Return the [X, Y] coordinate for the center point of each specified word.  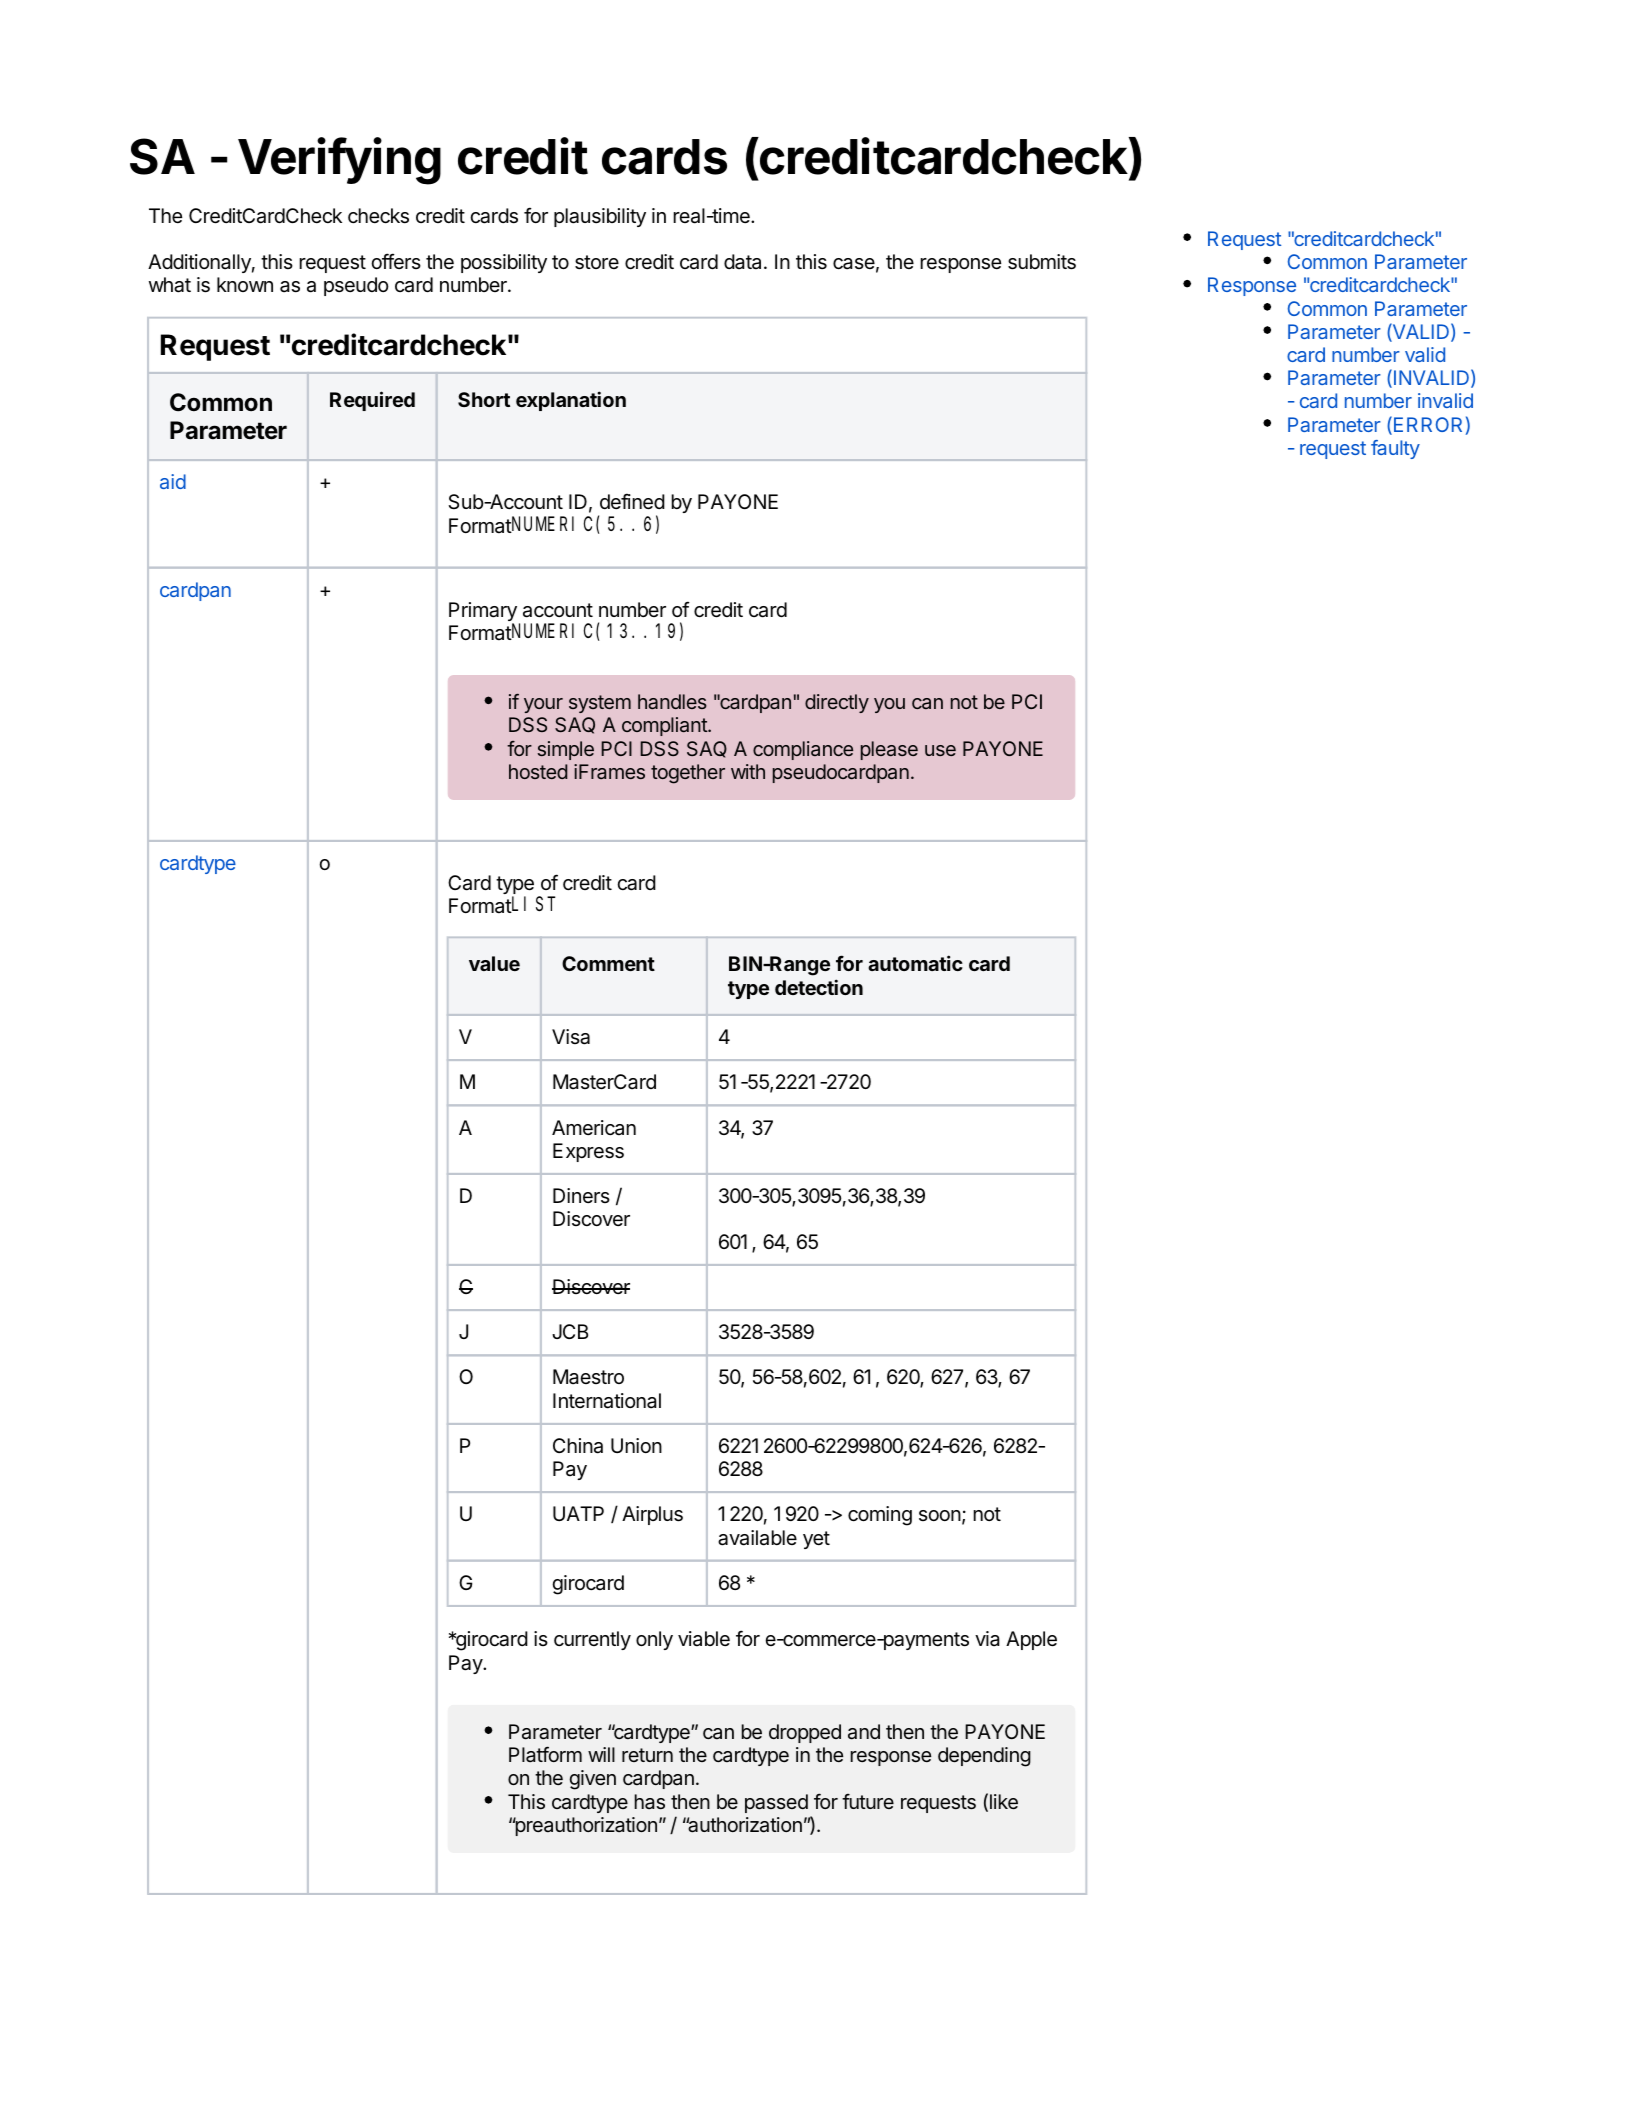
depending [984, 1757]
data [742, 262]
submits [1042, 262]
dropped [805, 1733]
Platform [545, 1754]
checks [378, 216]
